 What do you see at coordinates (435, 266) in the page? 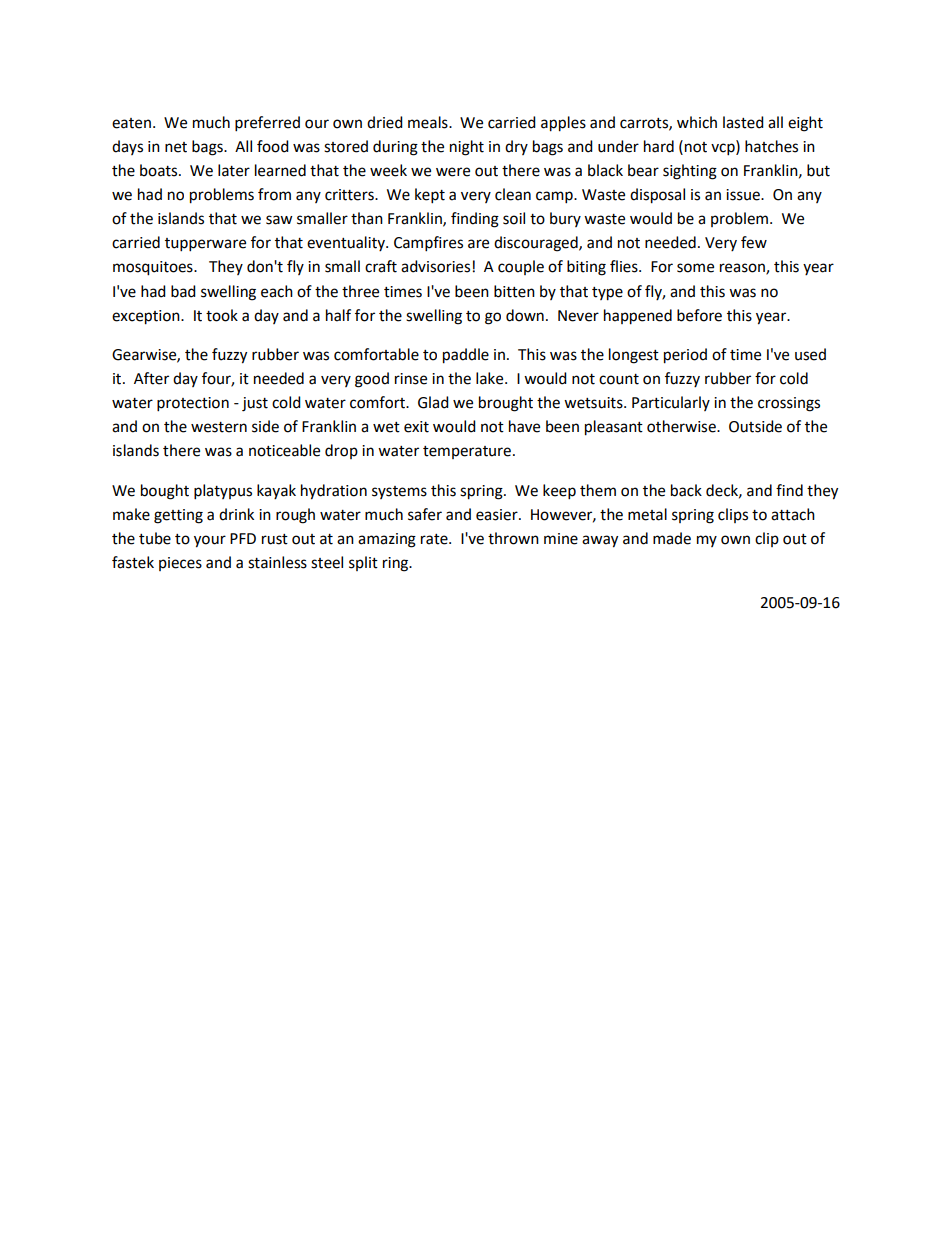
I see `advisories` at bounding box center [435, 266].
